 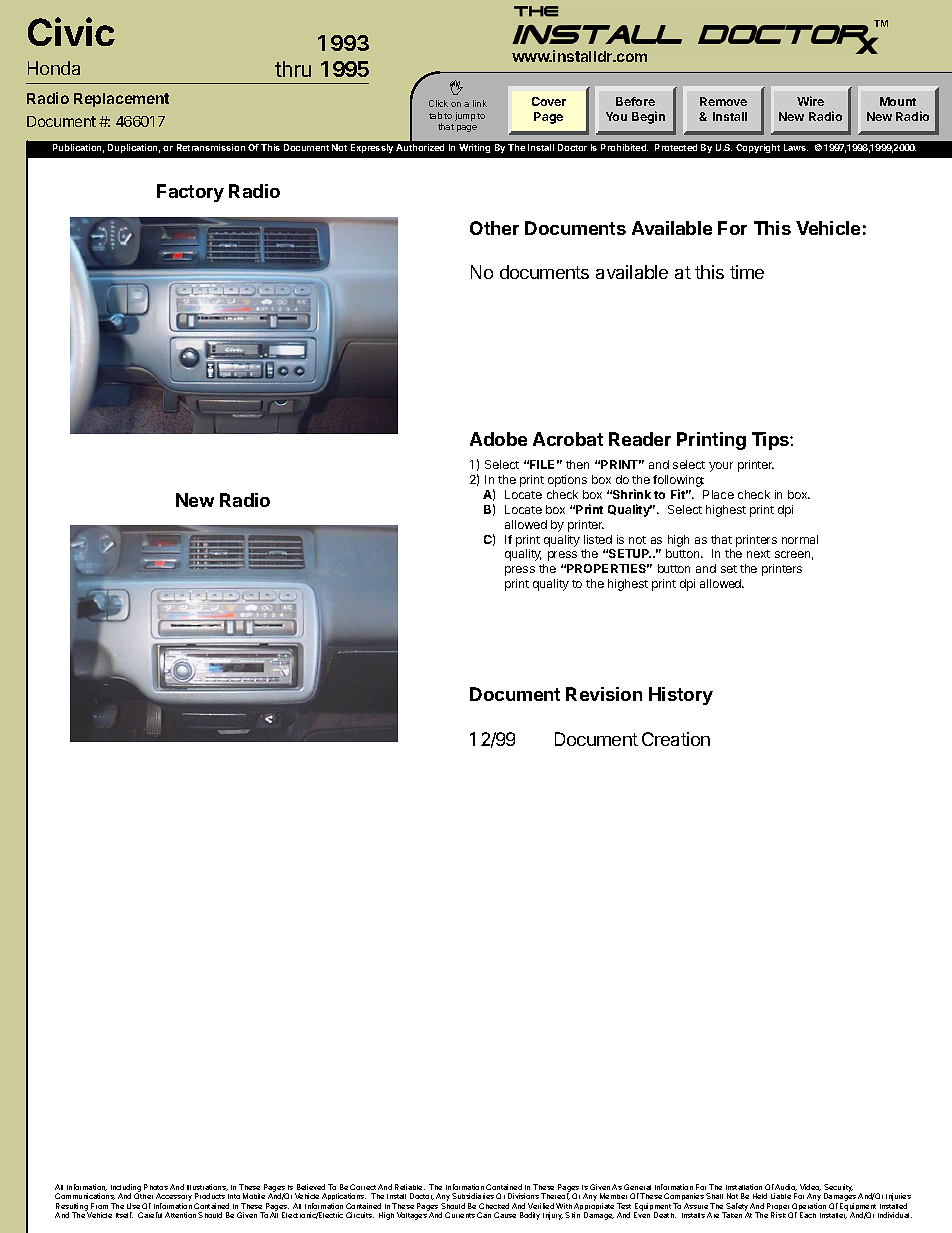 What do you see at coordinates (480, 103) in the page?
I see `link` at bounding box center [480, 103].
